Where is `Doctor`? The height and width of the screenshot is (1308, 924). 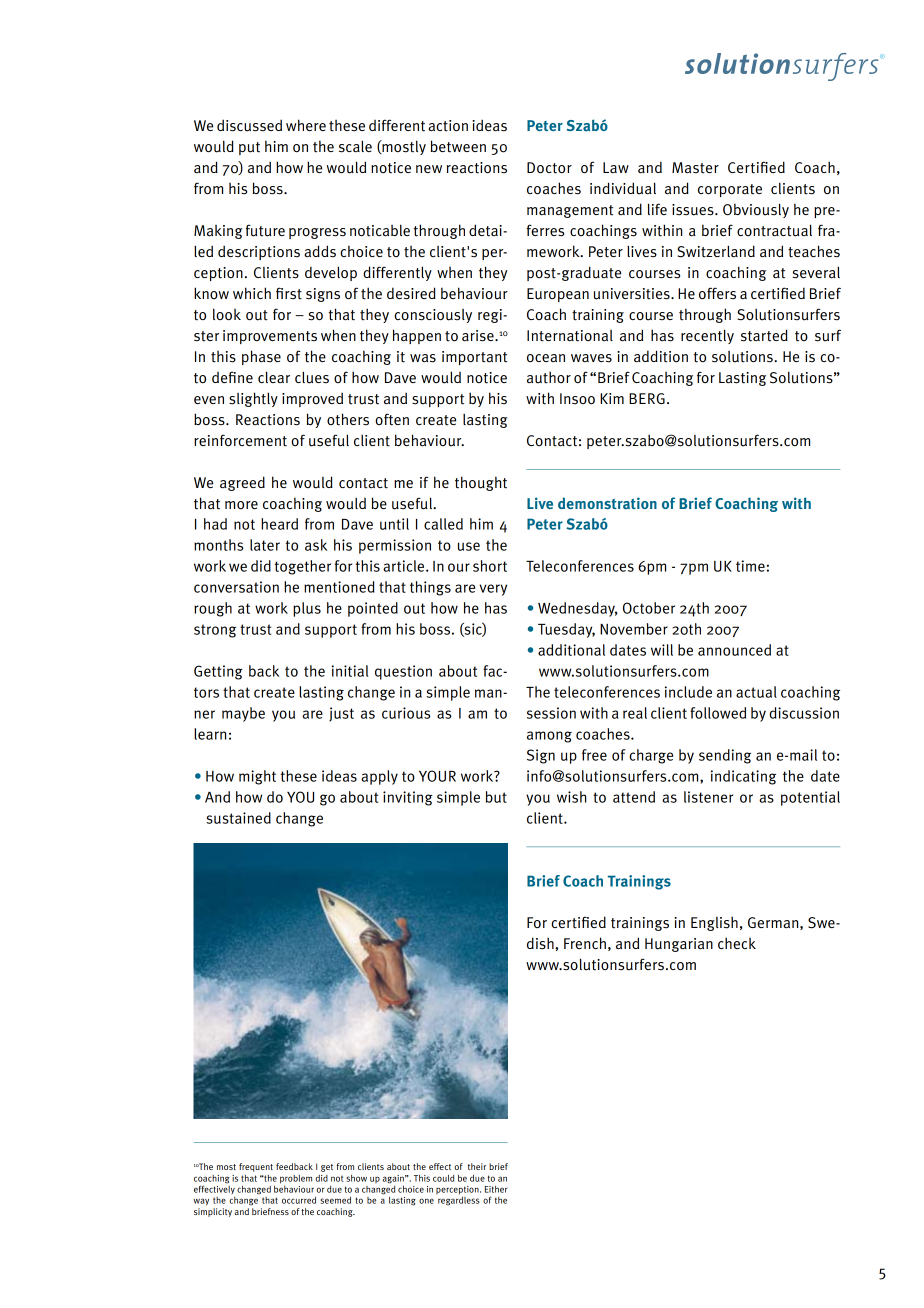
Doctor is located at coordinates (549, 168).
